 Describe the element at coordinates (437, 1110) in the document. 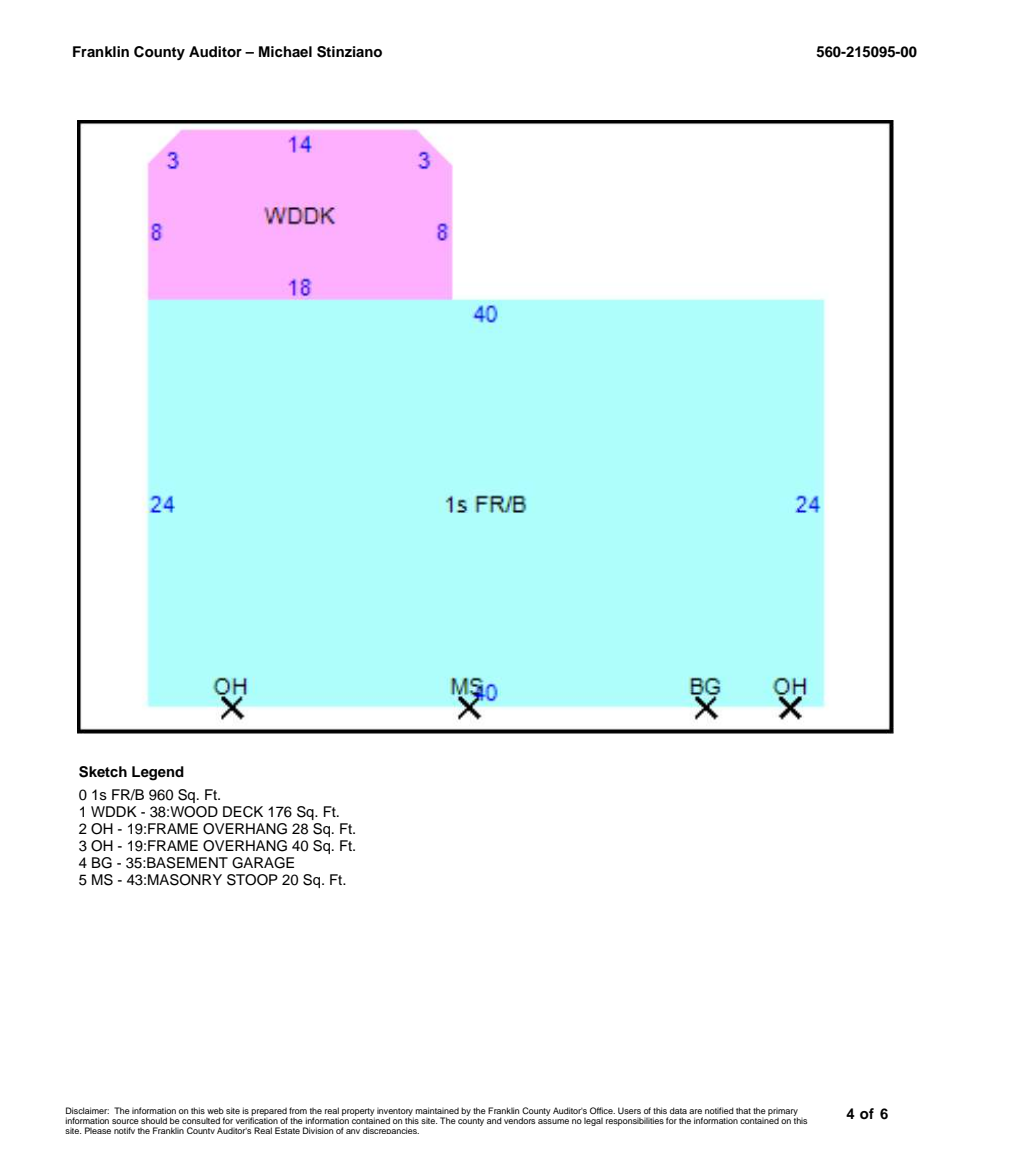

I see `maintained` at that location.
